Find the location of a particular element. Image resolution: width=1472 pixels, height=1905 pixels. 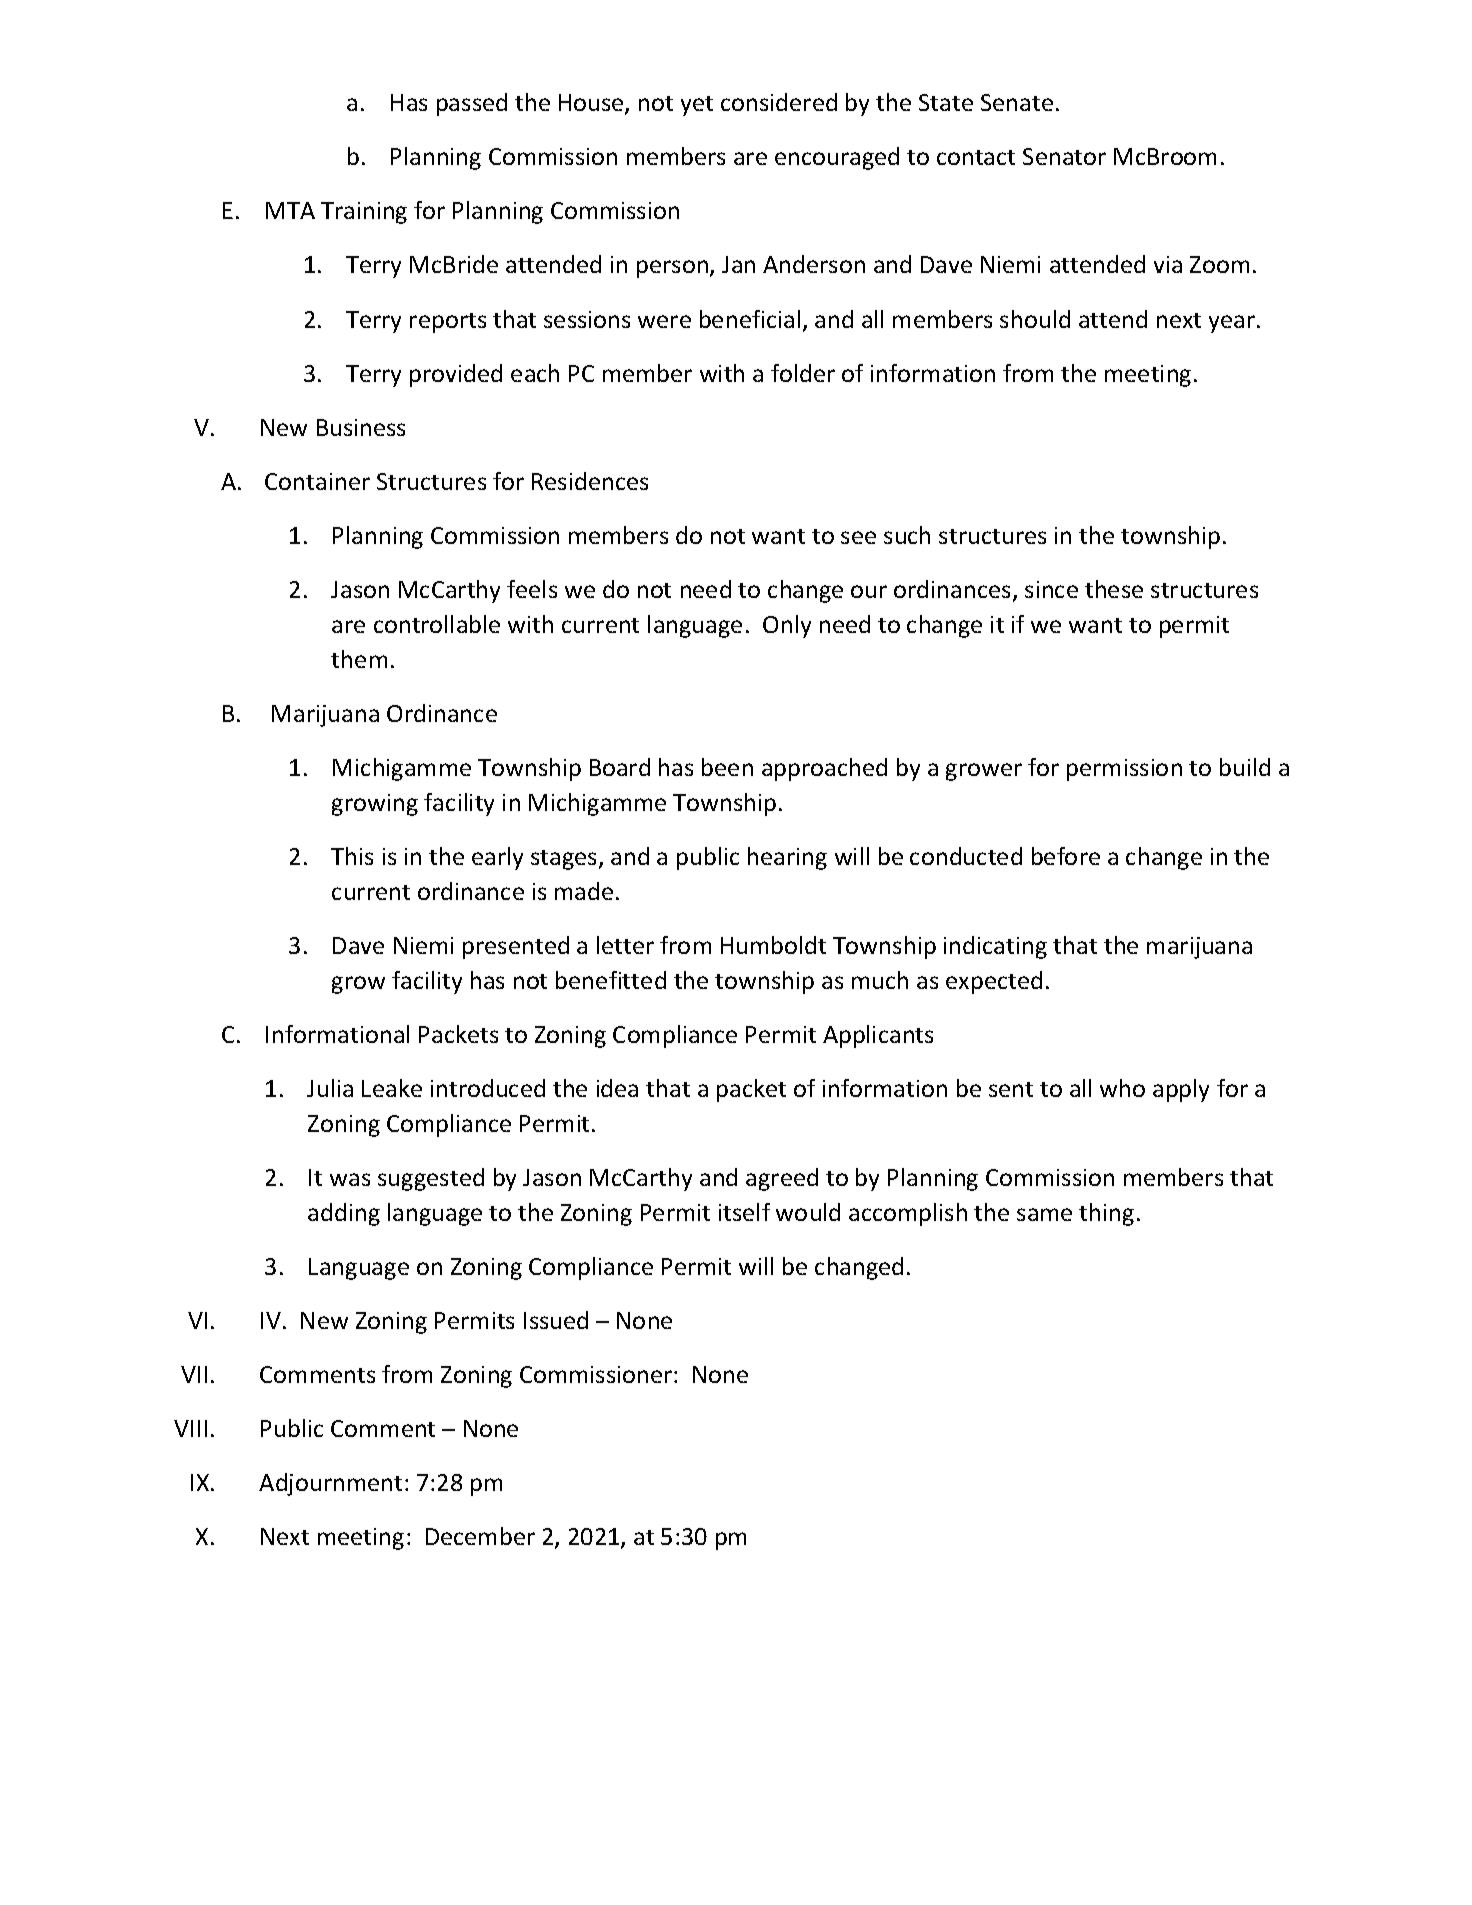

thing is located at coordinates (1106, 1214).
